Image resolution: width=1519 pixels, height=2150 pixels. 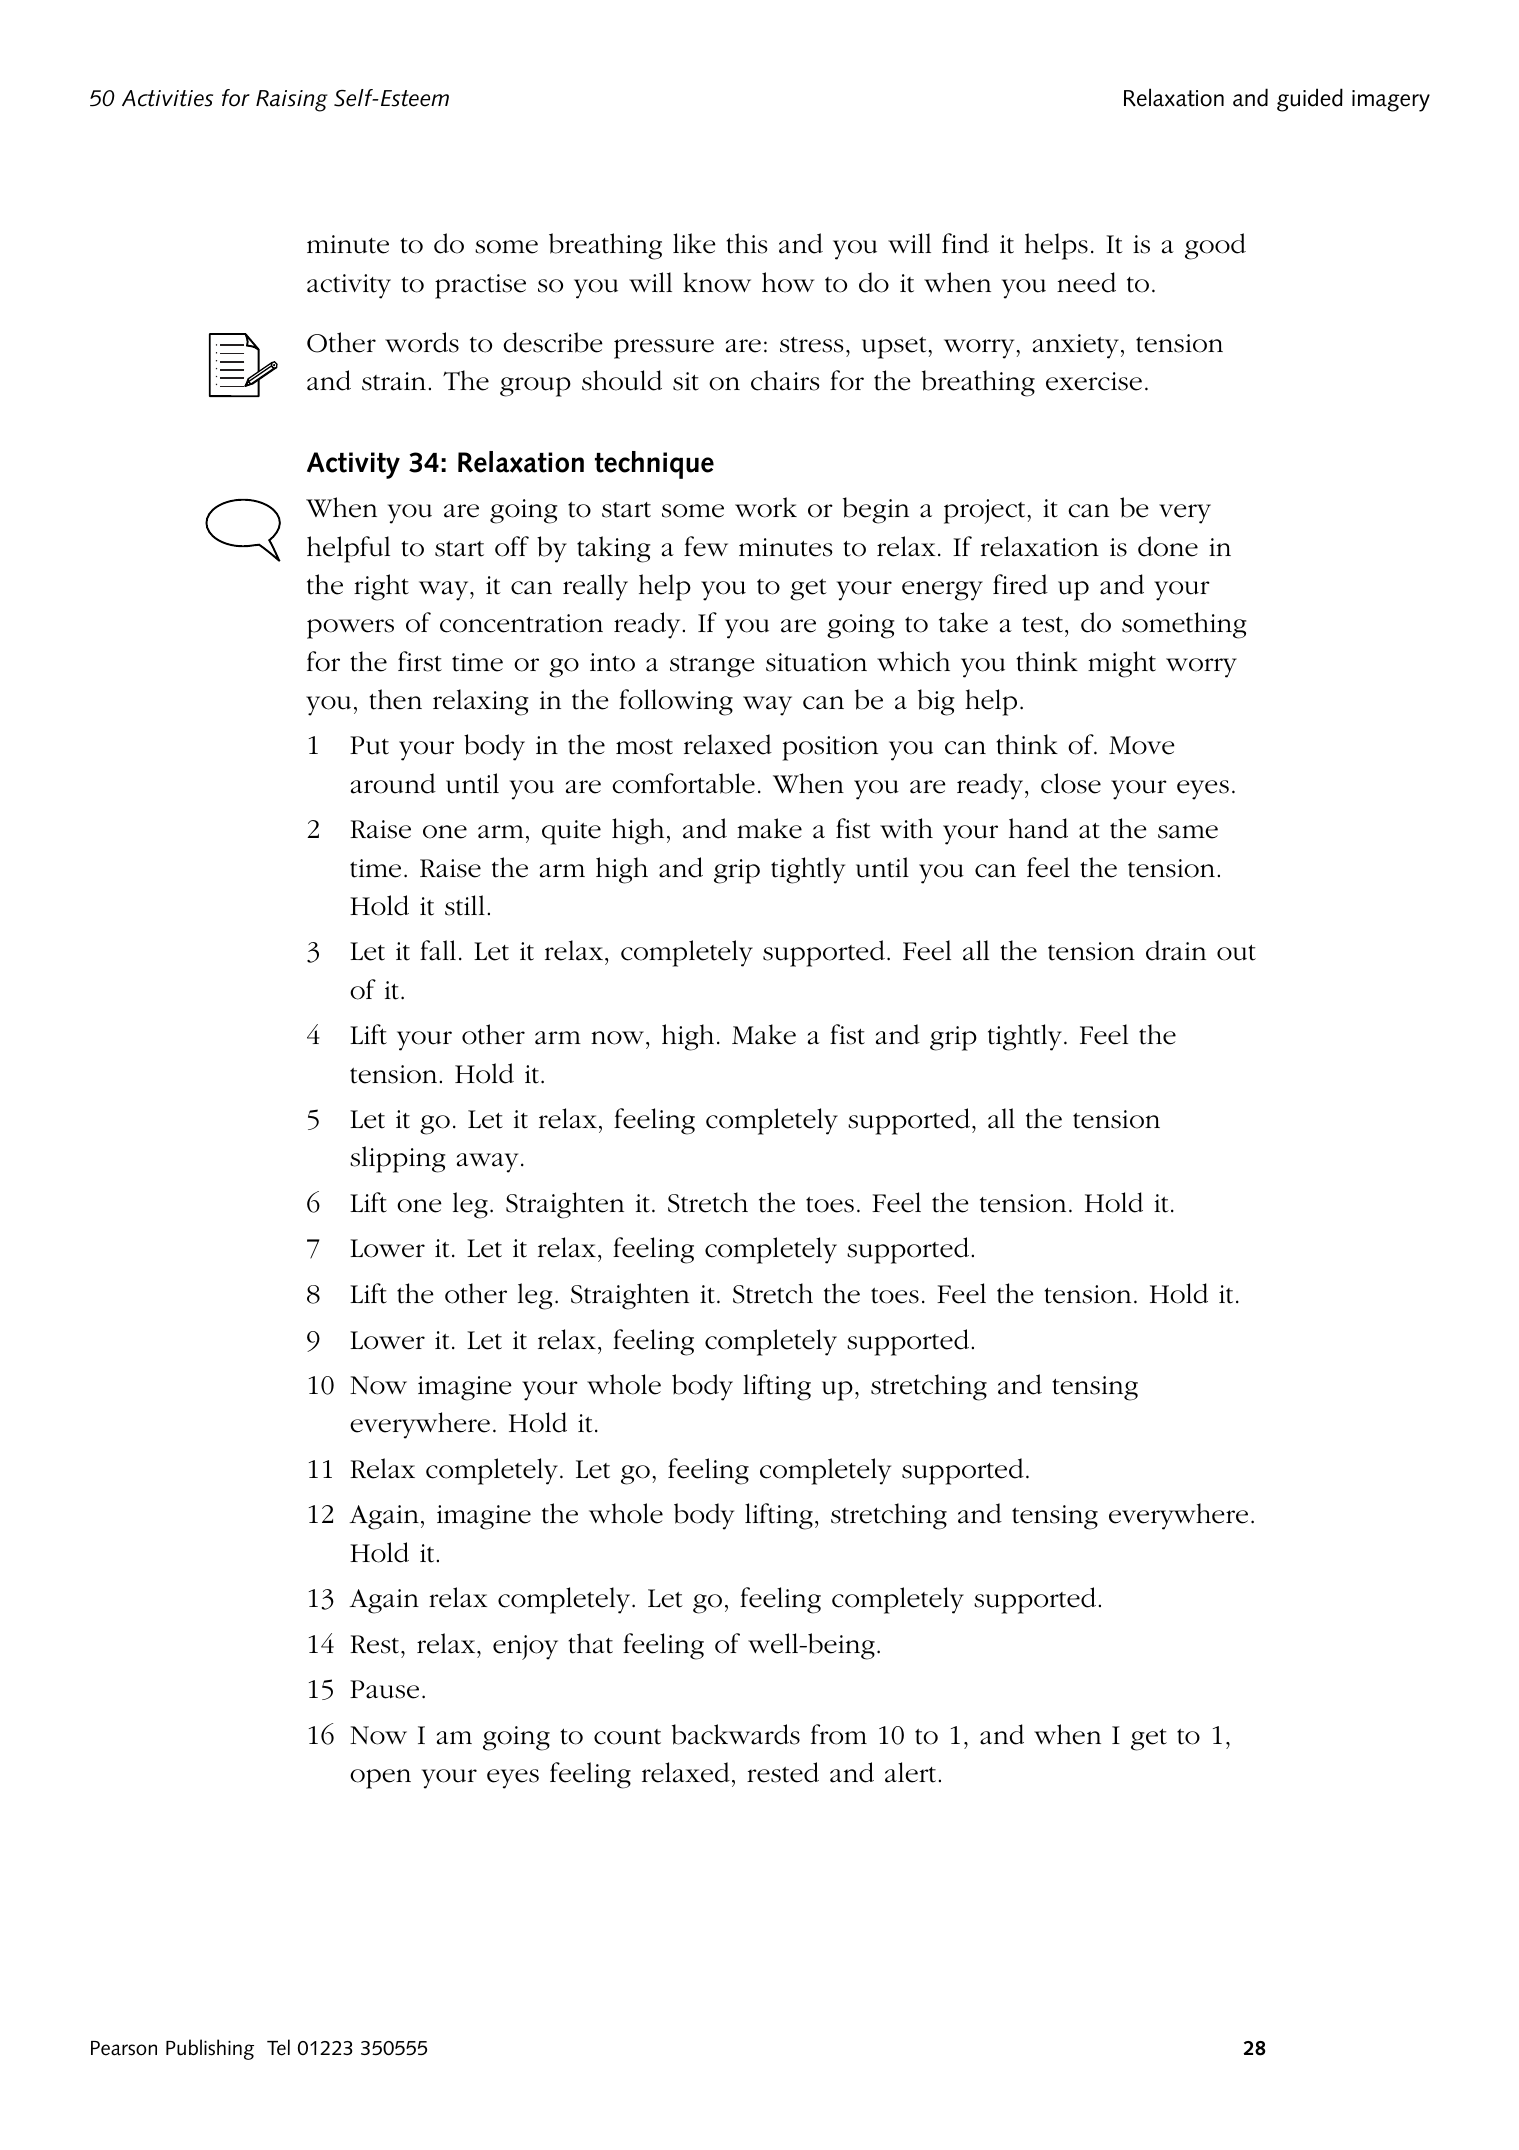 What do you see at coordinates (1310, 100) in the screenshot?
I see `guided` at bounding box center [1310, 100].
